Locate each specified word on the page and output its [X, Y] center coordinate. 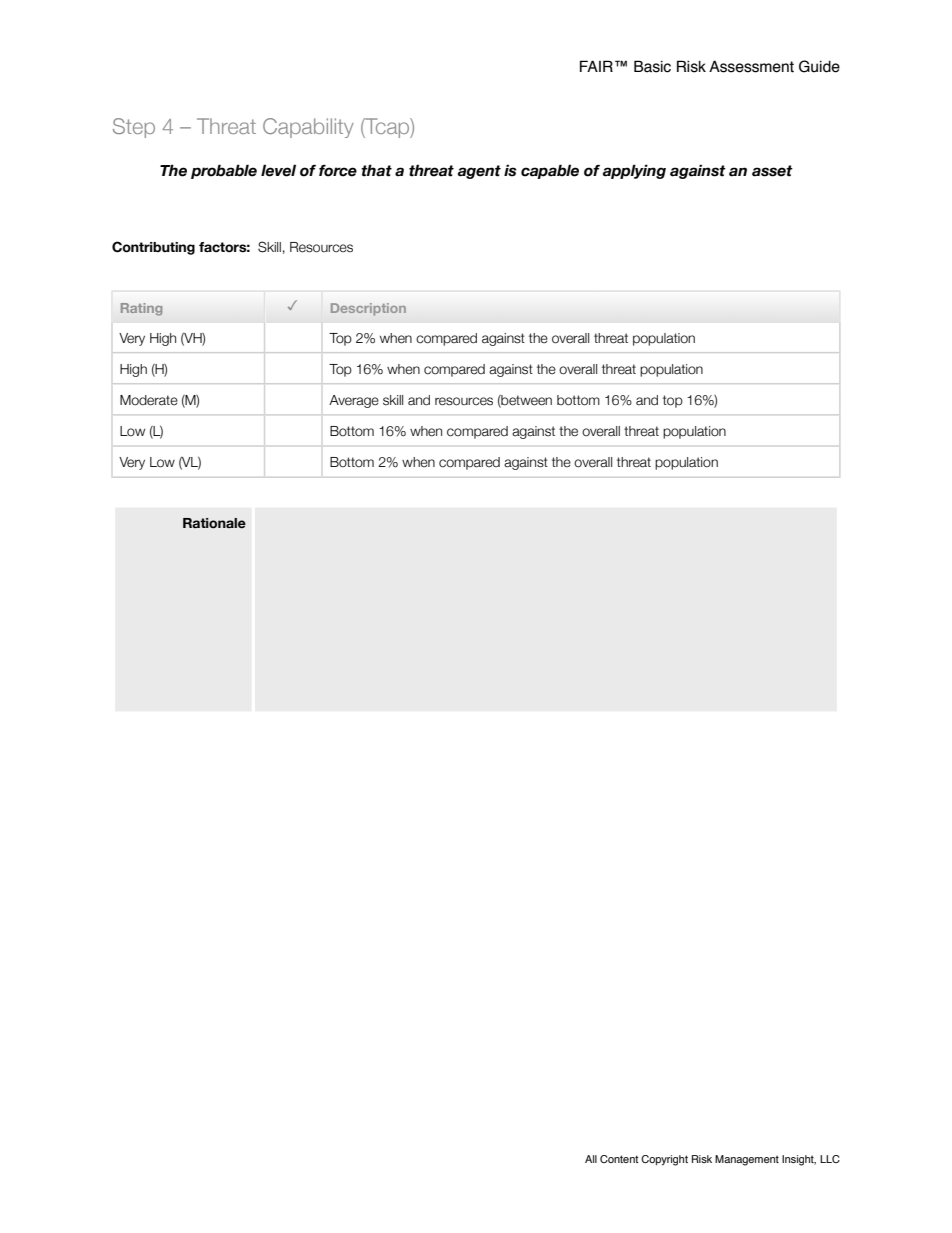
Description [368, 309]
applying [634, 171]
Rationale [214, 523]
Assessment [751, 66]
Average [354, 401]
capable [550, 171]
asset [772, 171]
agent [479, 172]
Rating [141, 309]
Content [619, 1159]
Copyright [664, 1160]
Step [134, 128]
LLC [830, 1159]
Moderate [149, 400]
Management [747, 1160]
